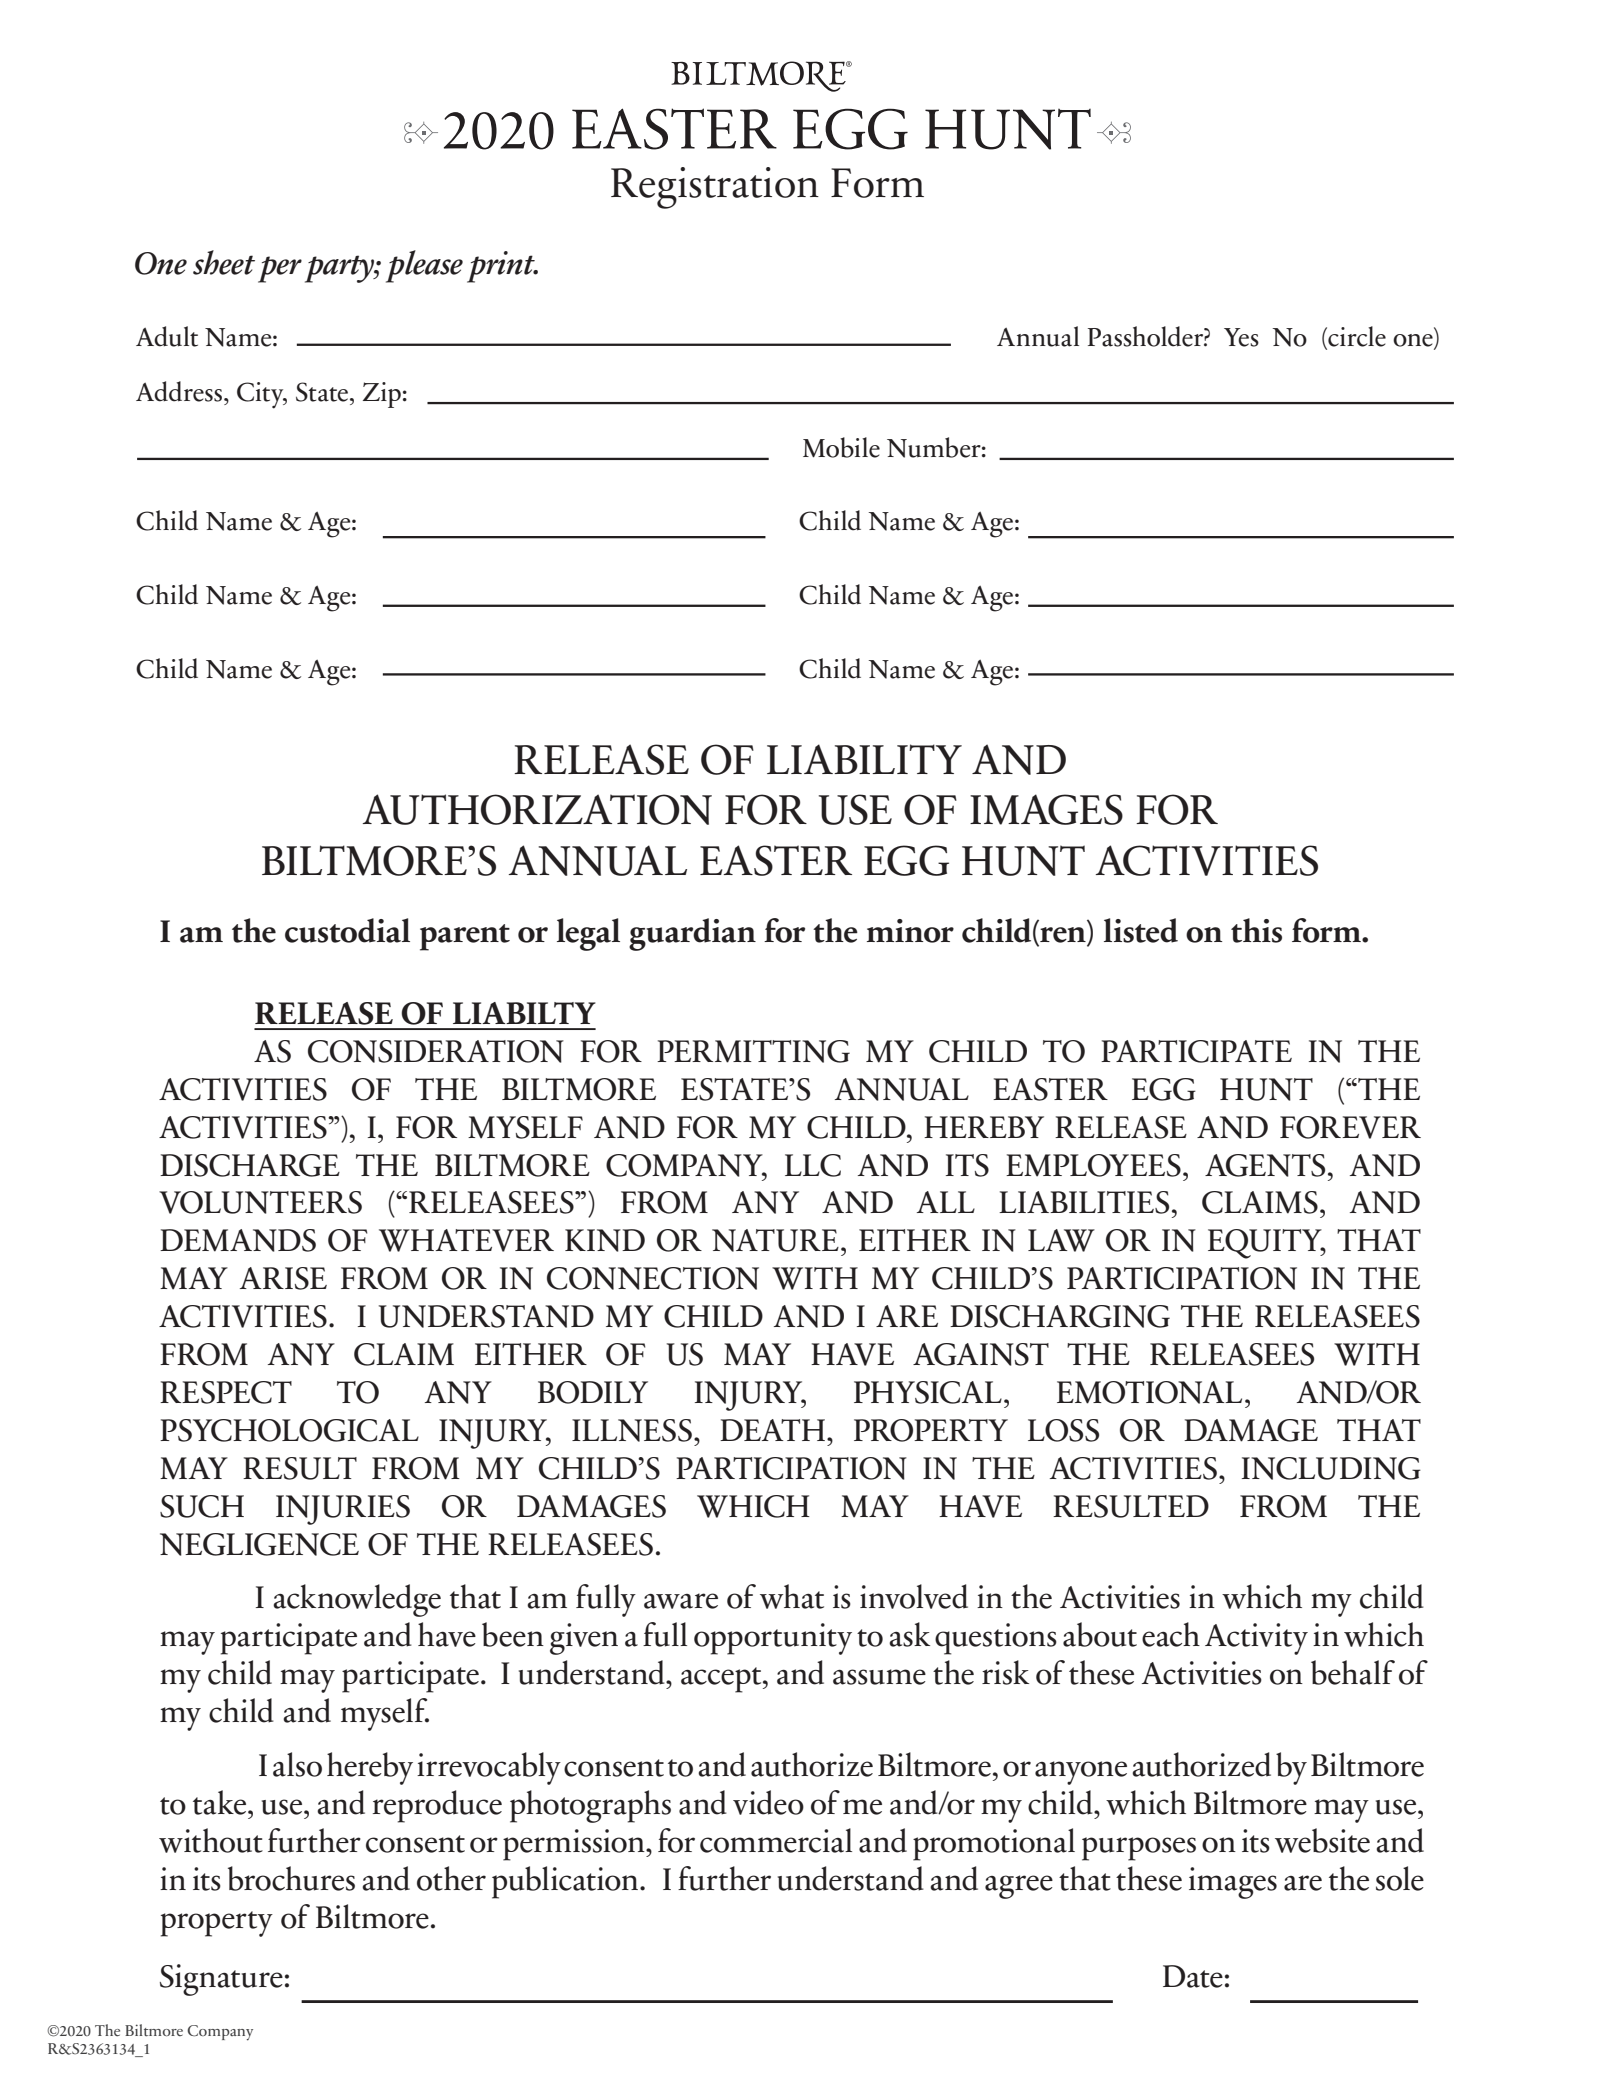 This screenshot has height=2089, width=1614. Describe the element at coordinates (224, 262) in the screenshot. I see `sheet` at that location.
